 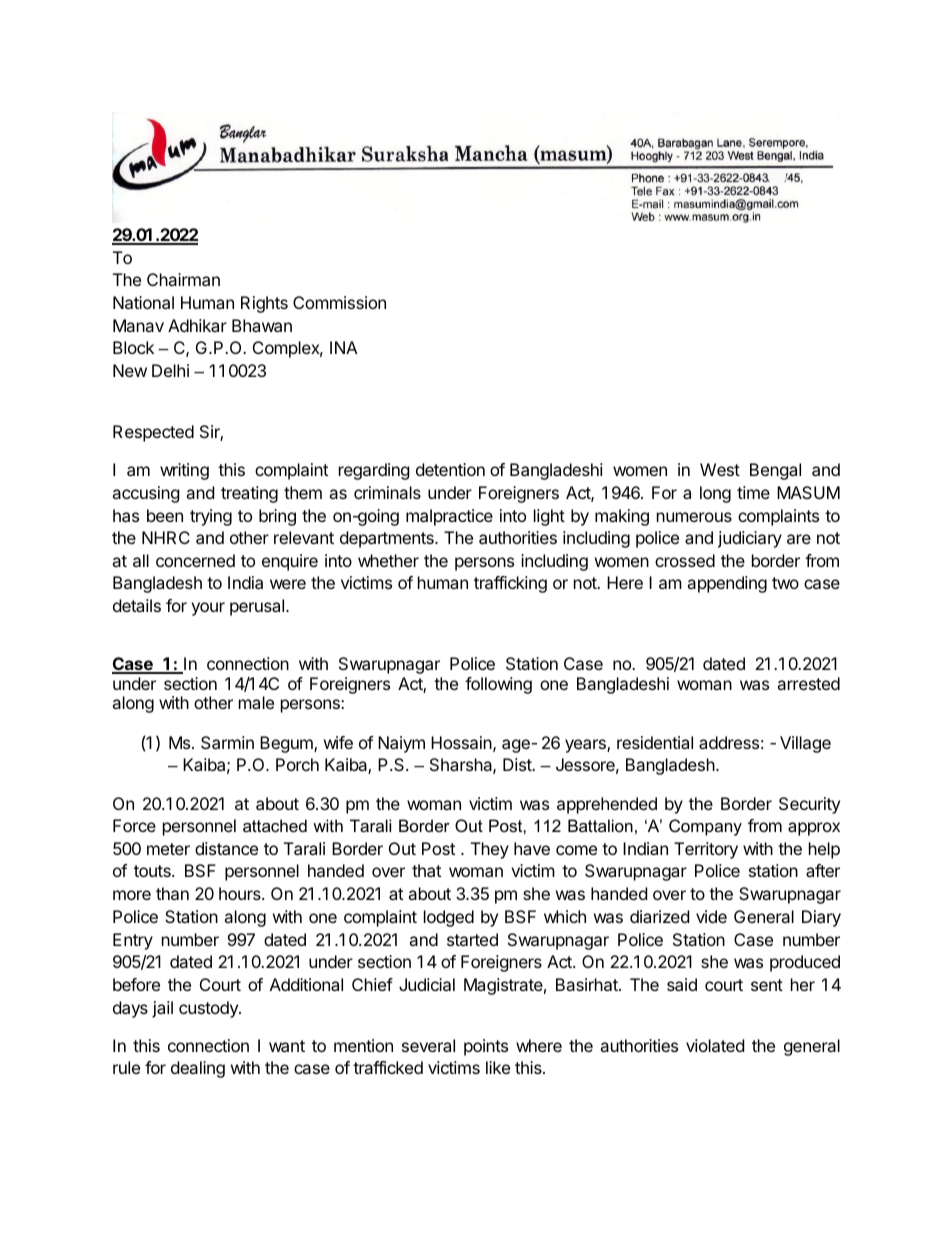 What do you see at coordinates (498, 685) in the screenshot?
I see `following` at bounding box center [498, 685].
